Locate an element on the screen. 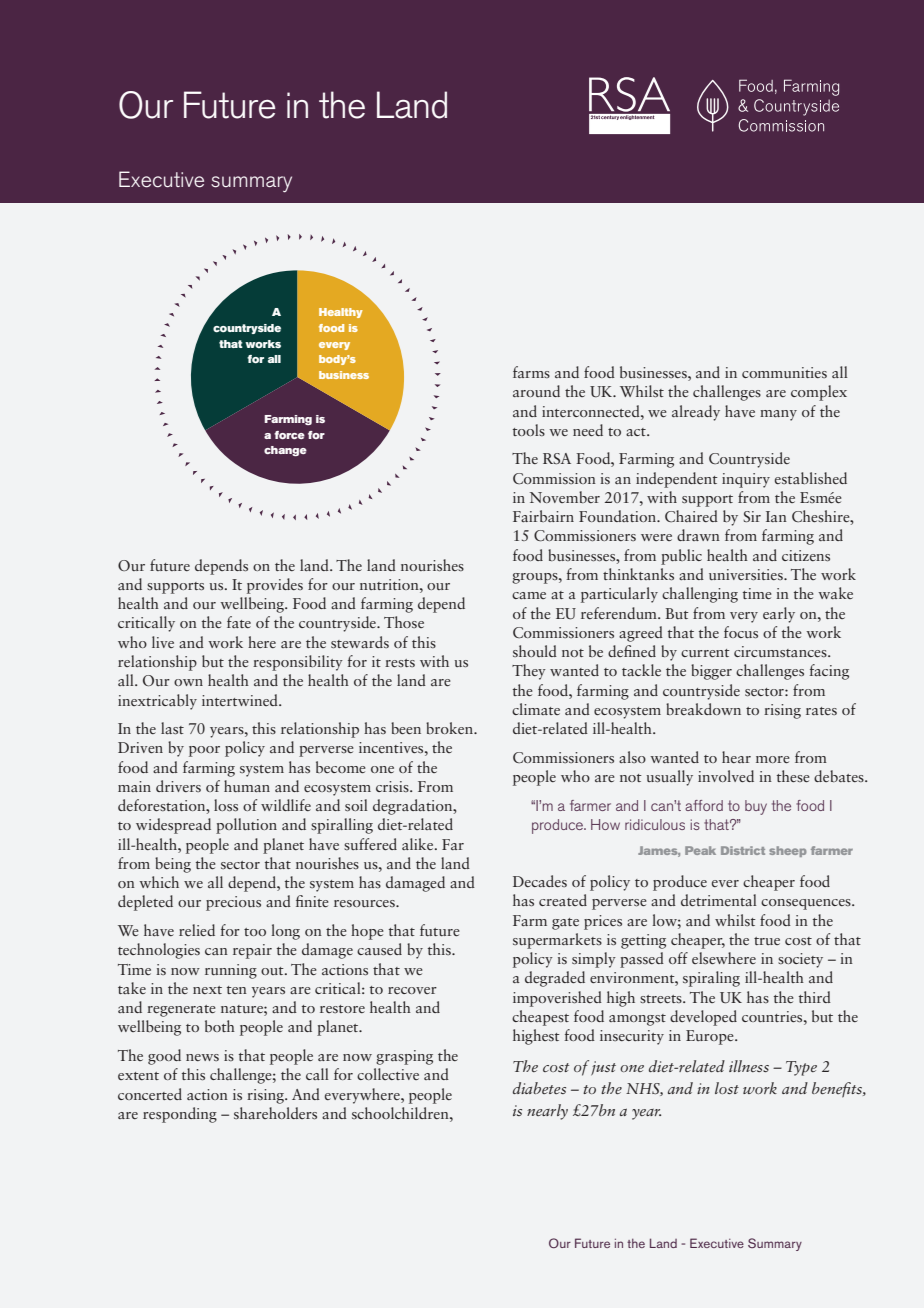 This screenshot has height=1308, width=924. focus is located at coordinates (741, 632).
